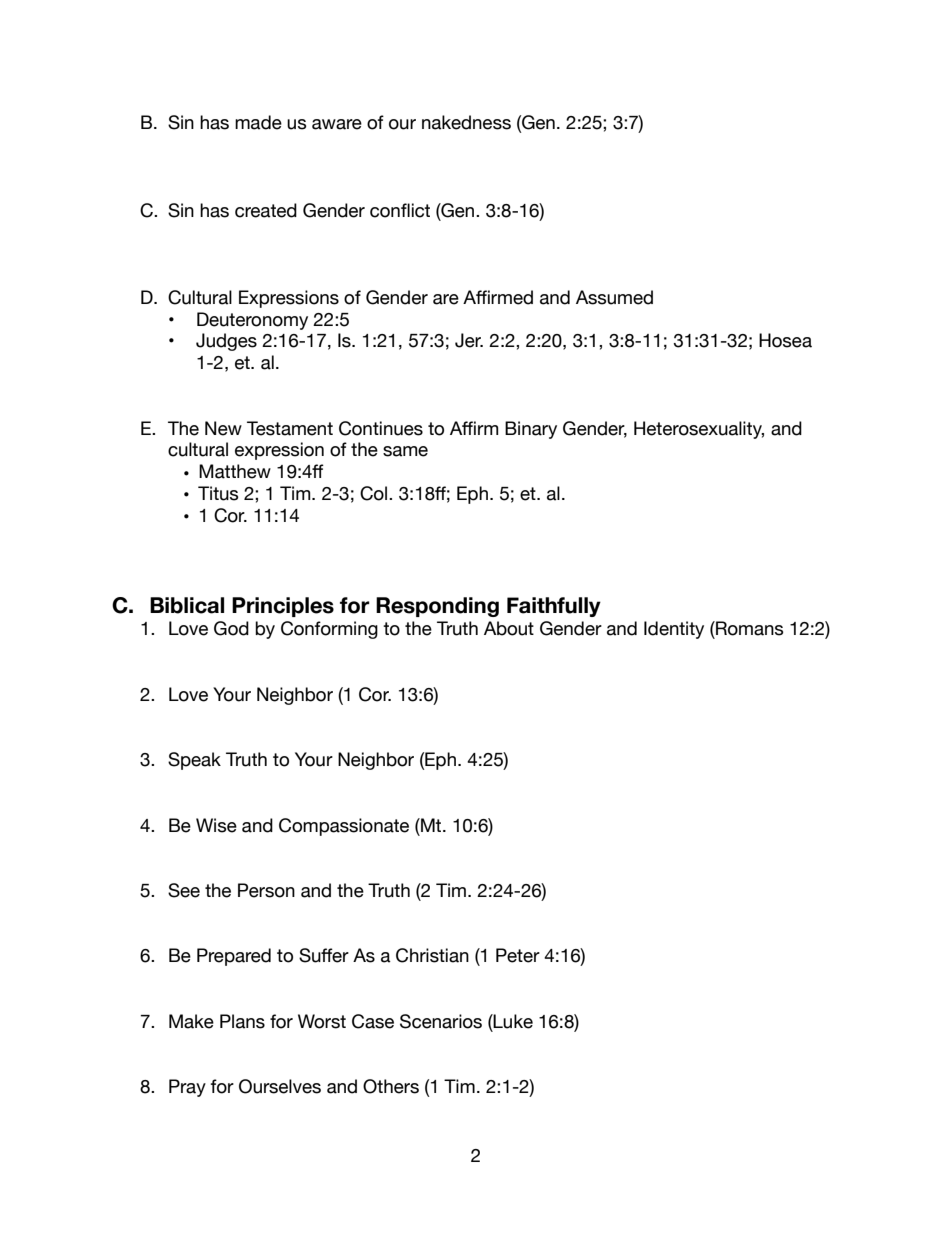 The image size is (952, 1233). What do you see at coordinates (194, 761) in the image?
I see `Speak` at bounding box center [194, 761].
